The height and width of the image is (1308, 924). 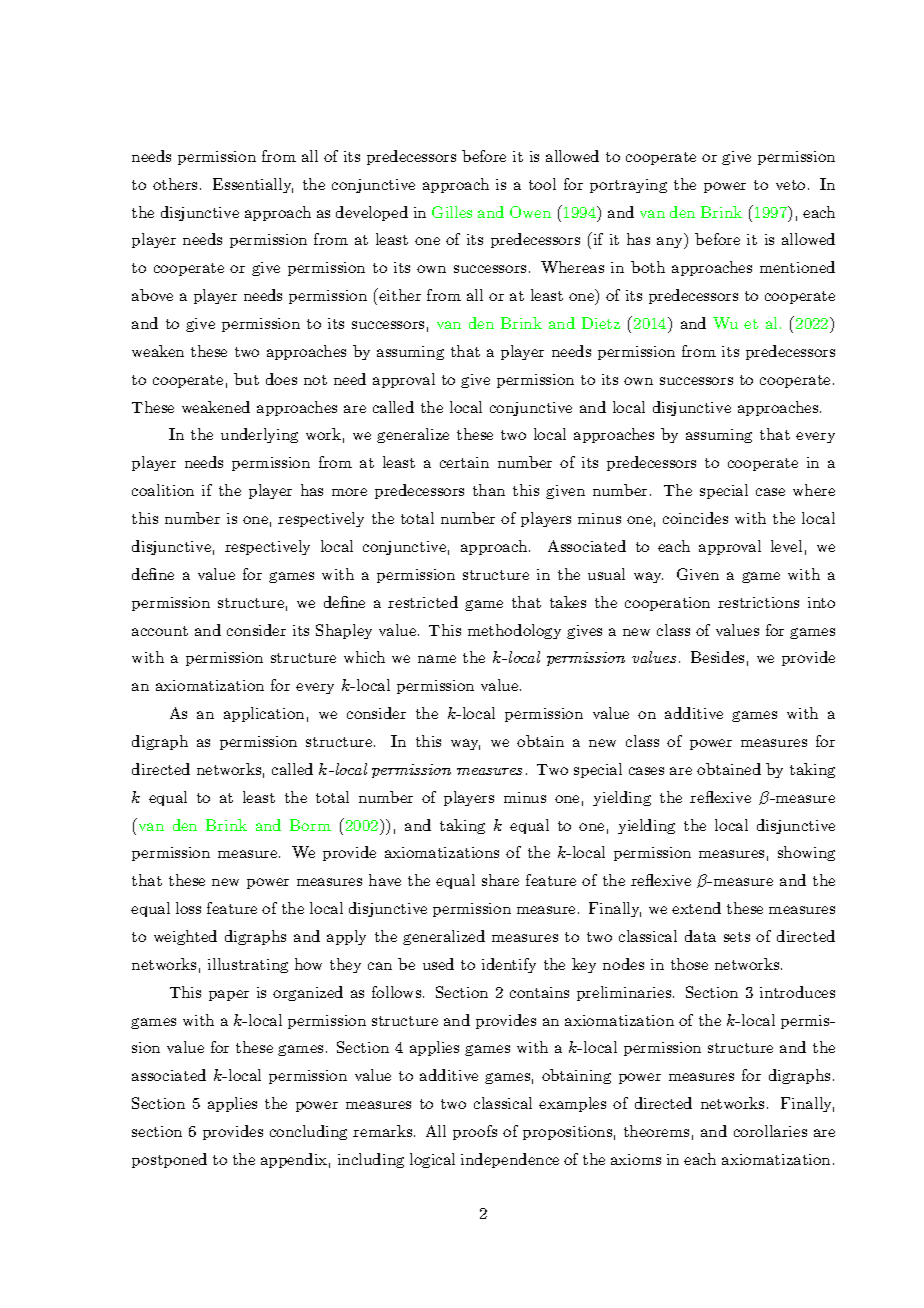 What do you see at coordinates (160, 631) in the image?
I see `account` at bounding box center [160, 631].
